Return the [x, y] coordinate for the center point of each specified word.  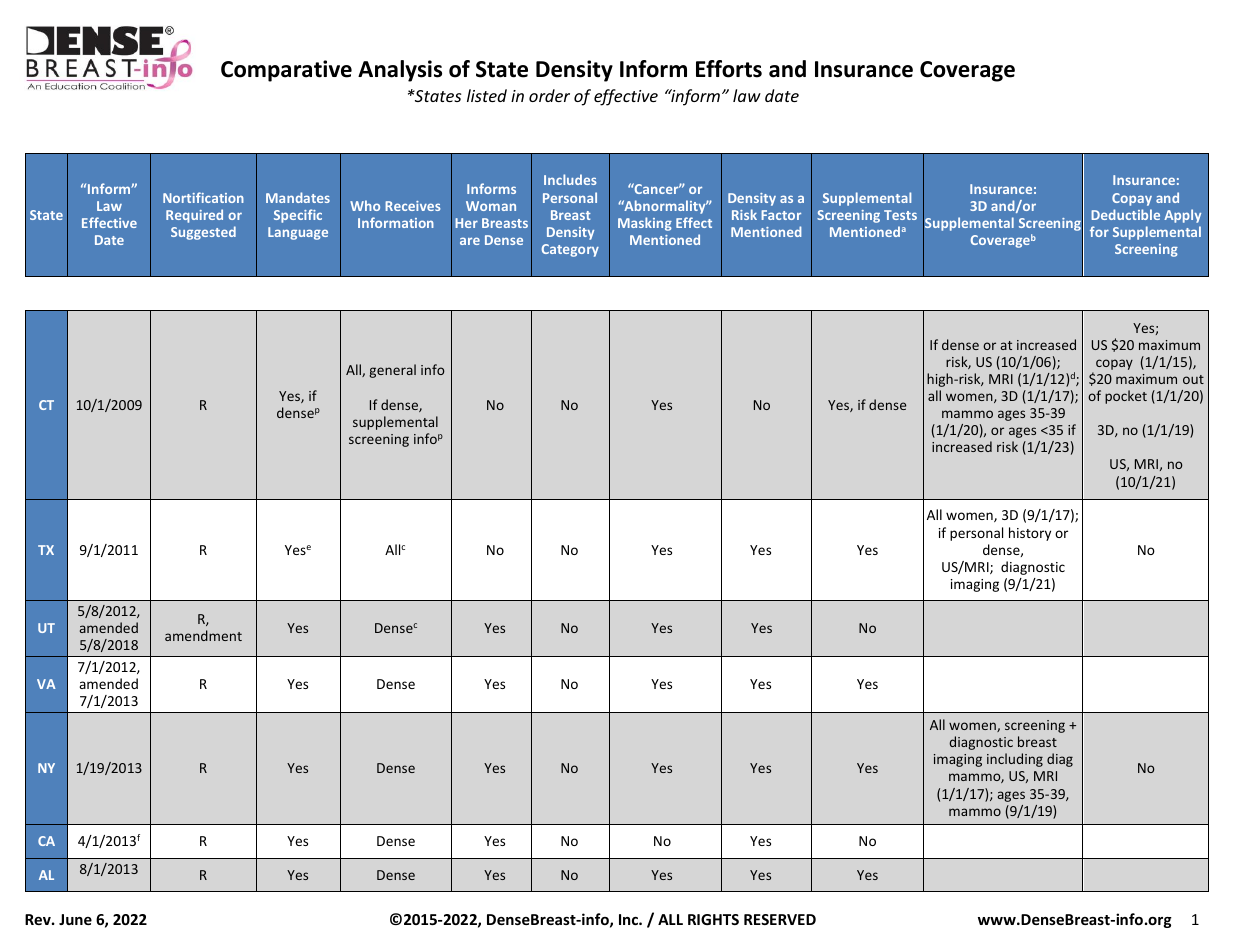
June [75, 919]
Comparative [286, 71]
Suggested [203, 233]
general [392, 371]
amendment [203, 635]
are [470, 241]
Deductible [1125, 214]
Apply [1182, 216]
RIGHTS [713, 919]
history [1030, 534]
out [1193, 379]
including [1015, 760]
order [549, 95]
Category [570, 250]
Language [298, 233]
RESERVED [780, 919]
